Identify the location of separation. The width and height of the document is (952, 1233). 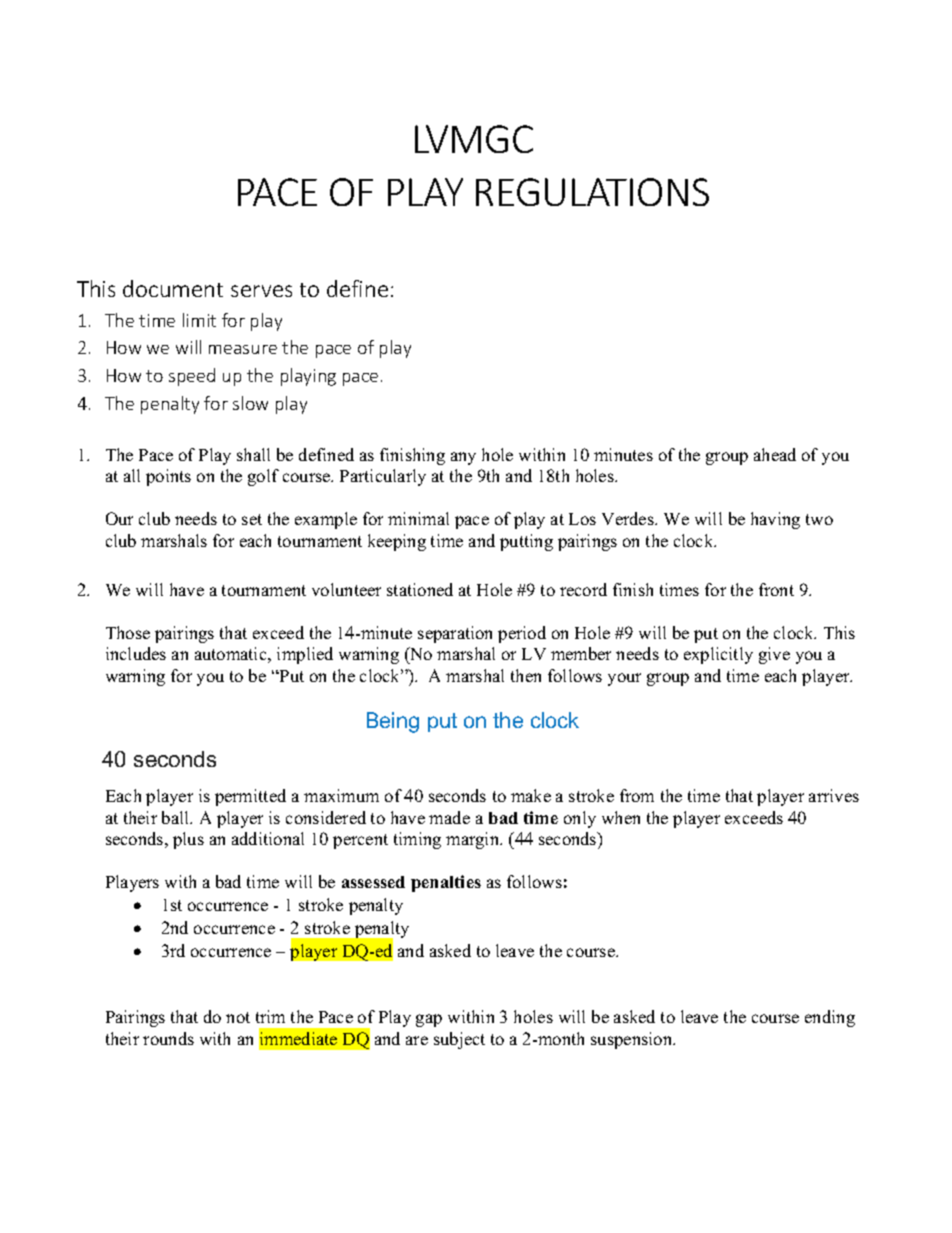
(455, 634).
